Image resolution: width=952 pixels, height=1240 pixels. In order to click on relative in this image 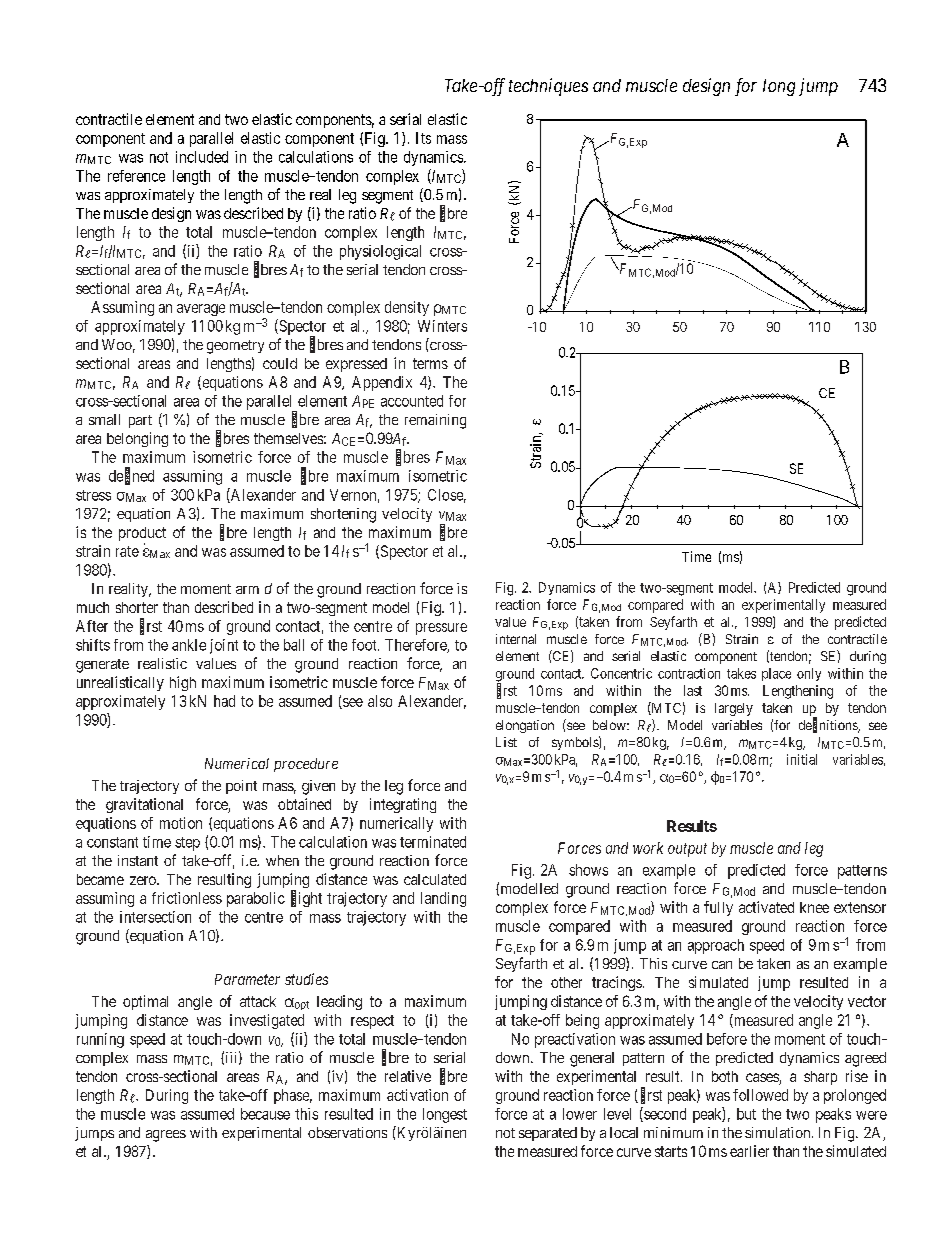, I will do `click(408, 1076)`.
